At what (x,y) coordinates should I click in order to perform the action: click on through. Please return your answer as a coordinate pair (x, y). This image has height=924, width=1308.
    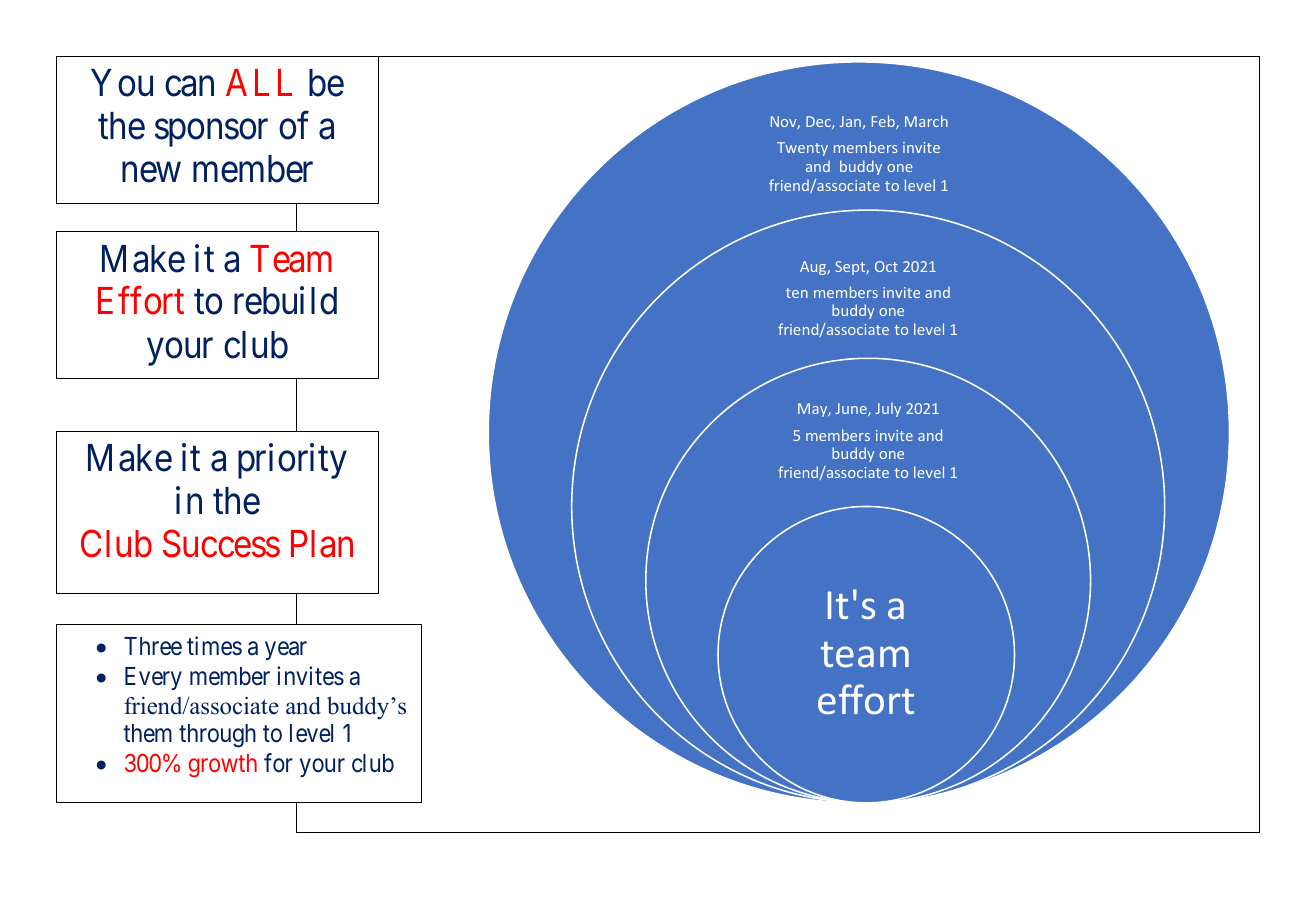
    Looking at the image, I should click on (217, 736).
